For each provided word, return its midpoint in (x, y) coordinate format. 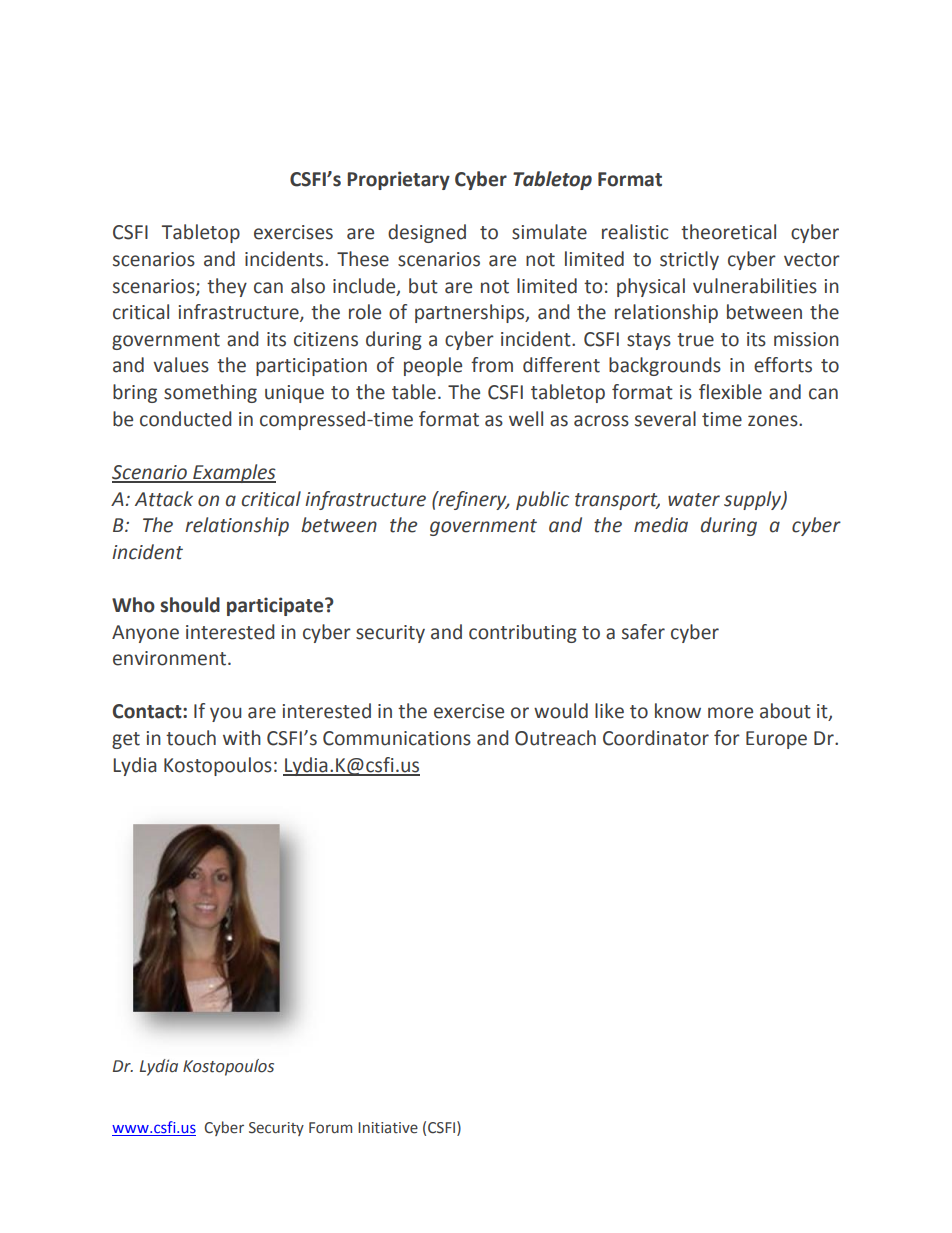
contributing (523, 633)
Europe (776, 740)
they (227, 287)
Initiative (388, 1128)
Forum (330, 1128)
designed (427, 233)
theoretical (728, 232)
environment (169, 658)
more (730, 713)
